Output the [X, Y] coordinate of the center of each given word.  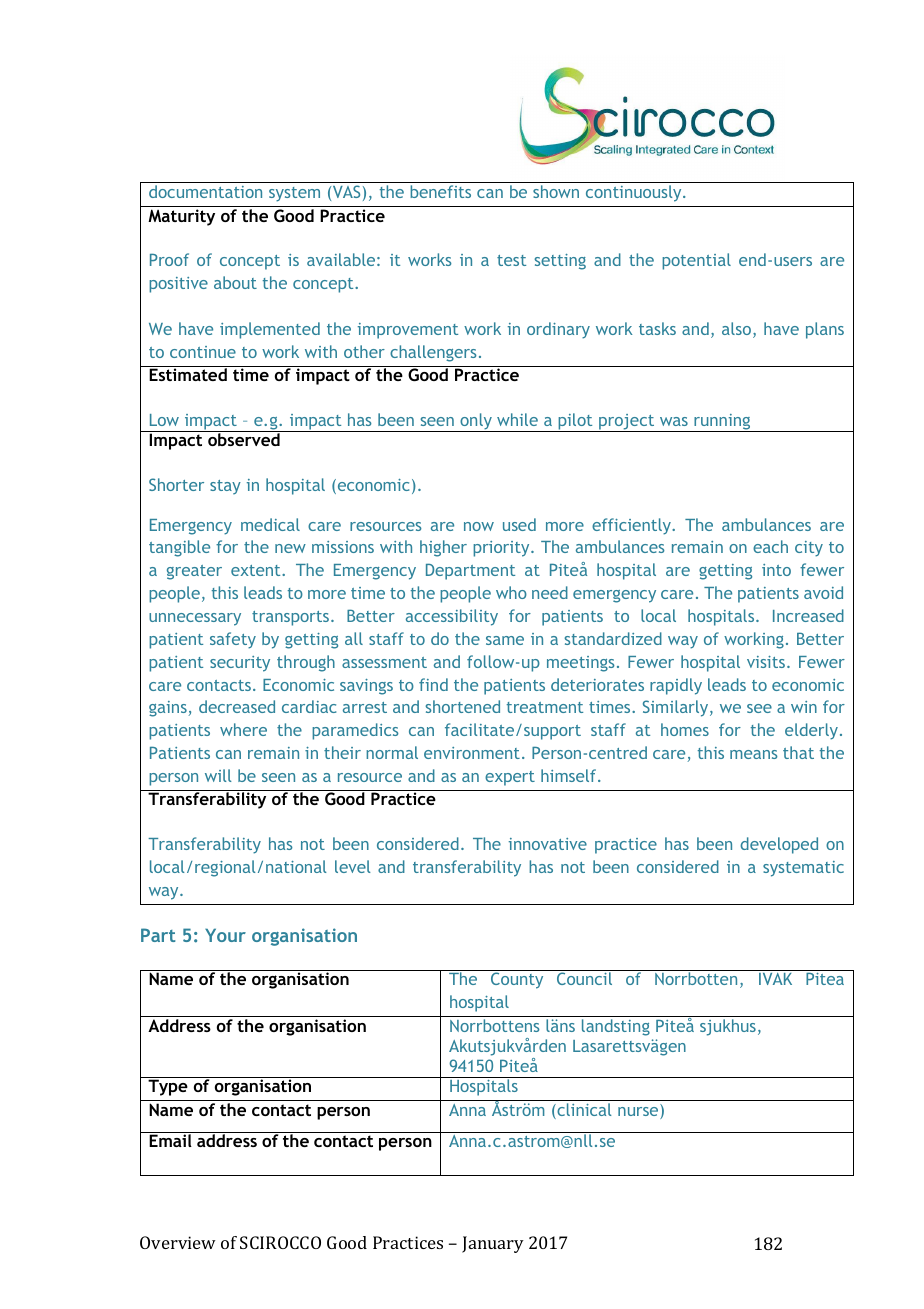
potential [696, 261]
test [511, 260]
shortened [462, 706]
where [243, 729]
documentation [205, 191]
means [754, 754]
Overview [178, 1242]
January [493, 1244]
